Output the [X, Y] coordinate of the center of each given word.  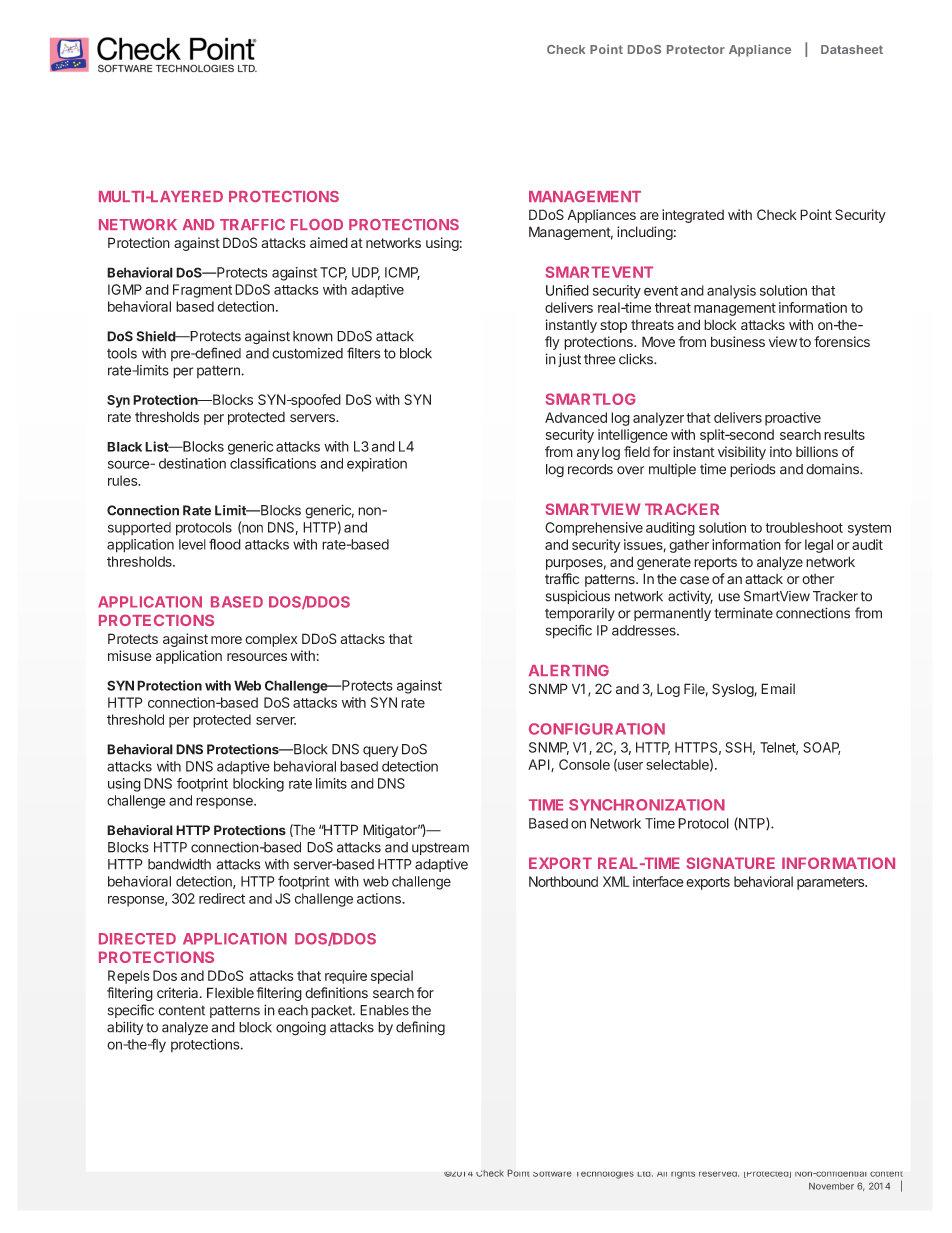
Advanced [576, 417]
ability [125, 1028]
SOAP [821, 748]
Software [552, 1174]
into [781, 451]
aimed [329, 242]
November [831, 1186]
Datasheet [852, 49]
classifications [273, 463]
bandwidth [179, 864]
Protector [696, 49]
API [540, 765]
